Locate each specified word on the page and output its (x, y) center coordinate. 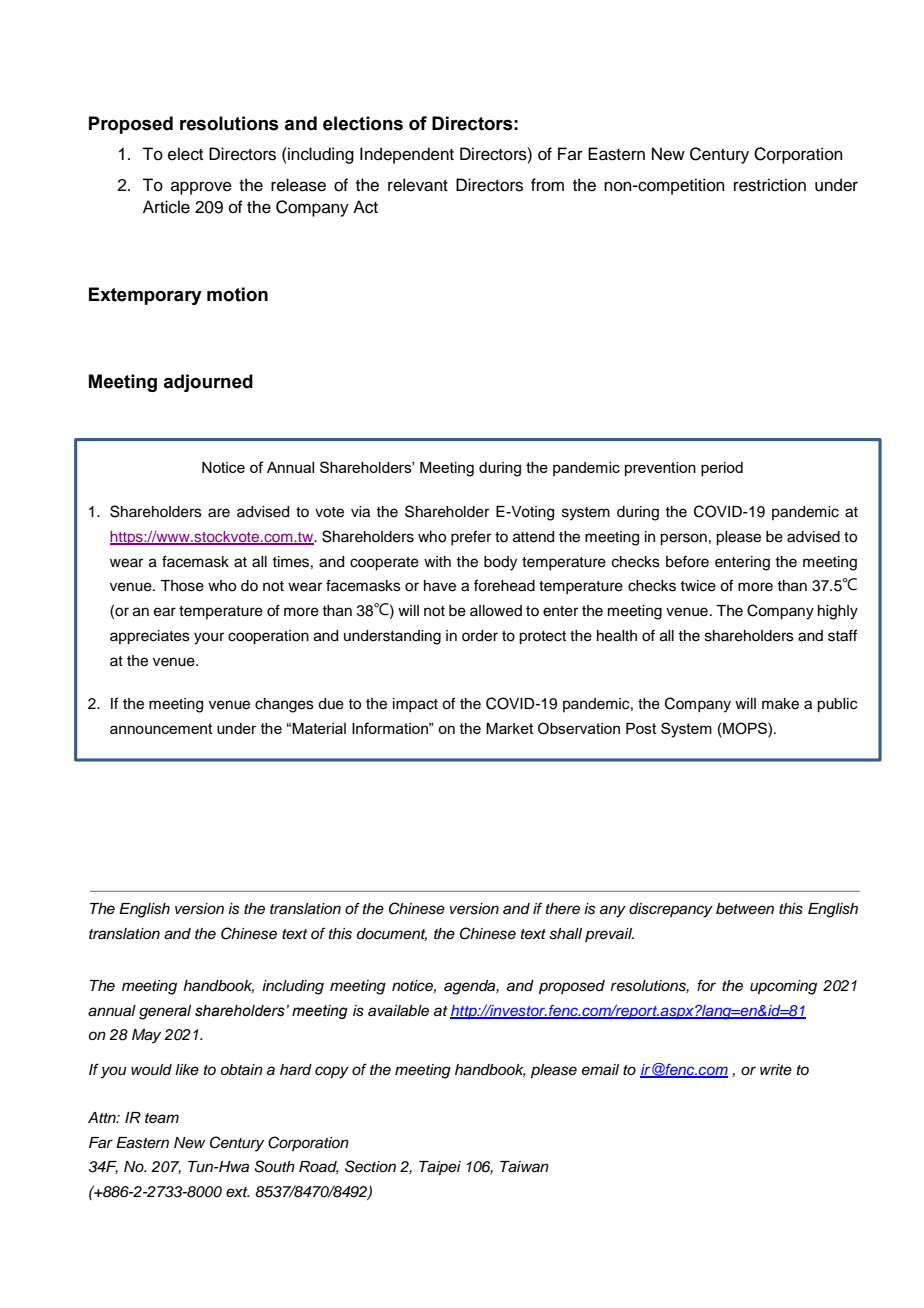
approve (201, 188)
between (745, 909)
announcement (161, 728)
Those (182, 586)
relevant (418, 185)
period (722, 469)
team (162, 1118)
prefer (471, 537)
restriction (770, 185)
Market (510, 728)
